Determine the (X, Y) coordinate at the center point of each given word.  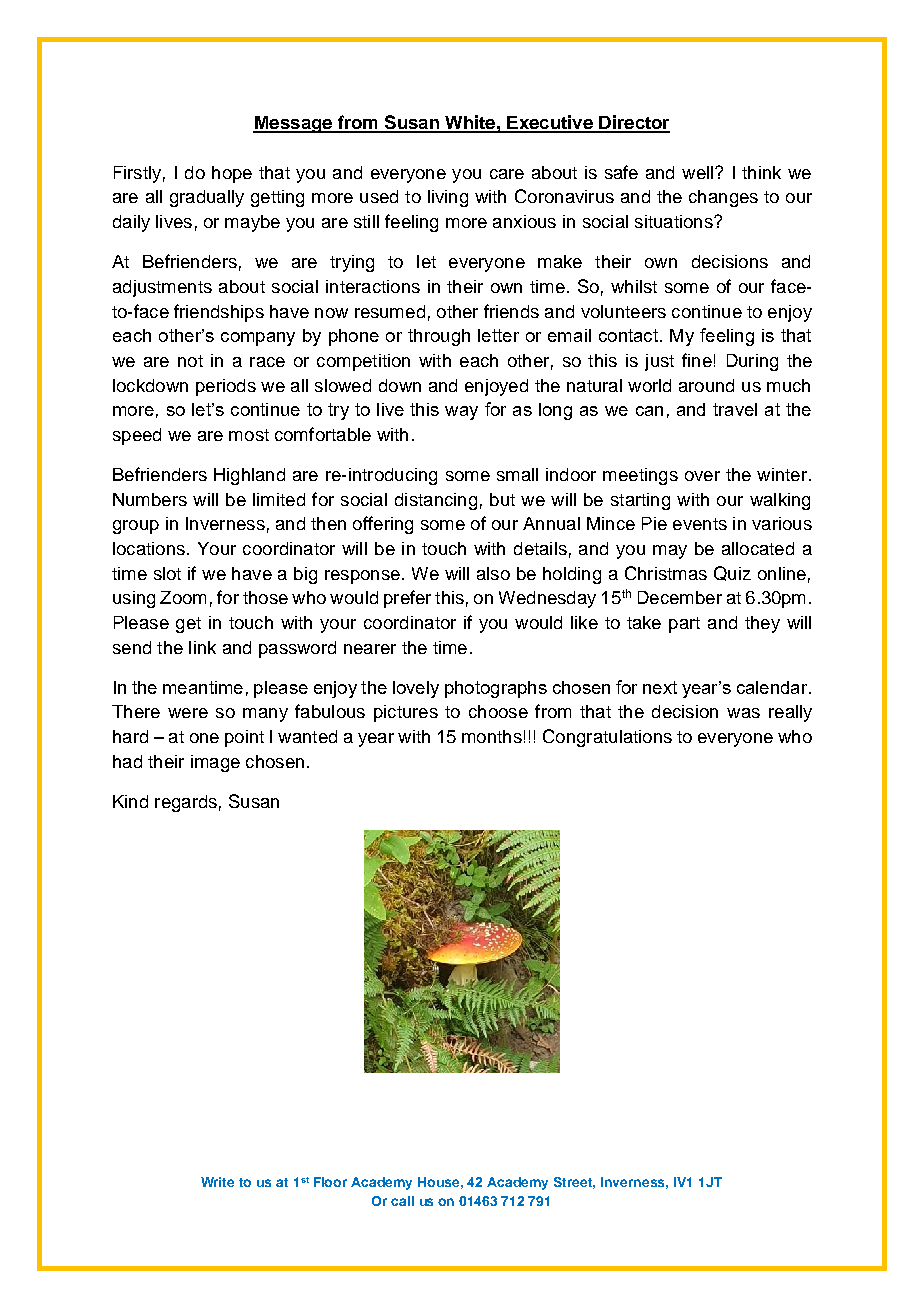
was (743, 713)
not (190, 361)
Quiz (732, 573)
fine (697, 360)
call (402, 1201)
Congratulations (607, 738)
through (439, 337)
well (699, 172)
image (215, 763)
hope (232, 174)
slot (167, 573)
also (493, 573)
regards (186, 803)
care (507, 174)
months (492, 736)
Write (217, 1182)
